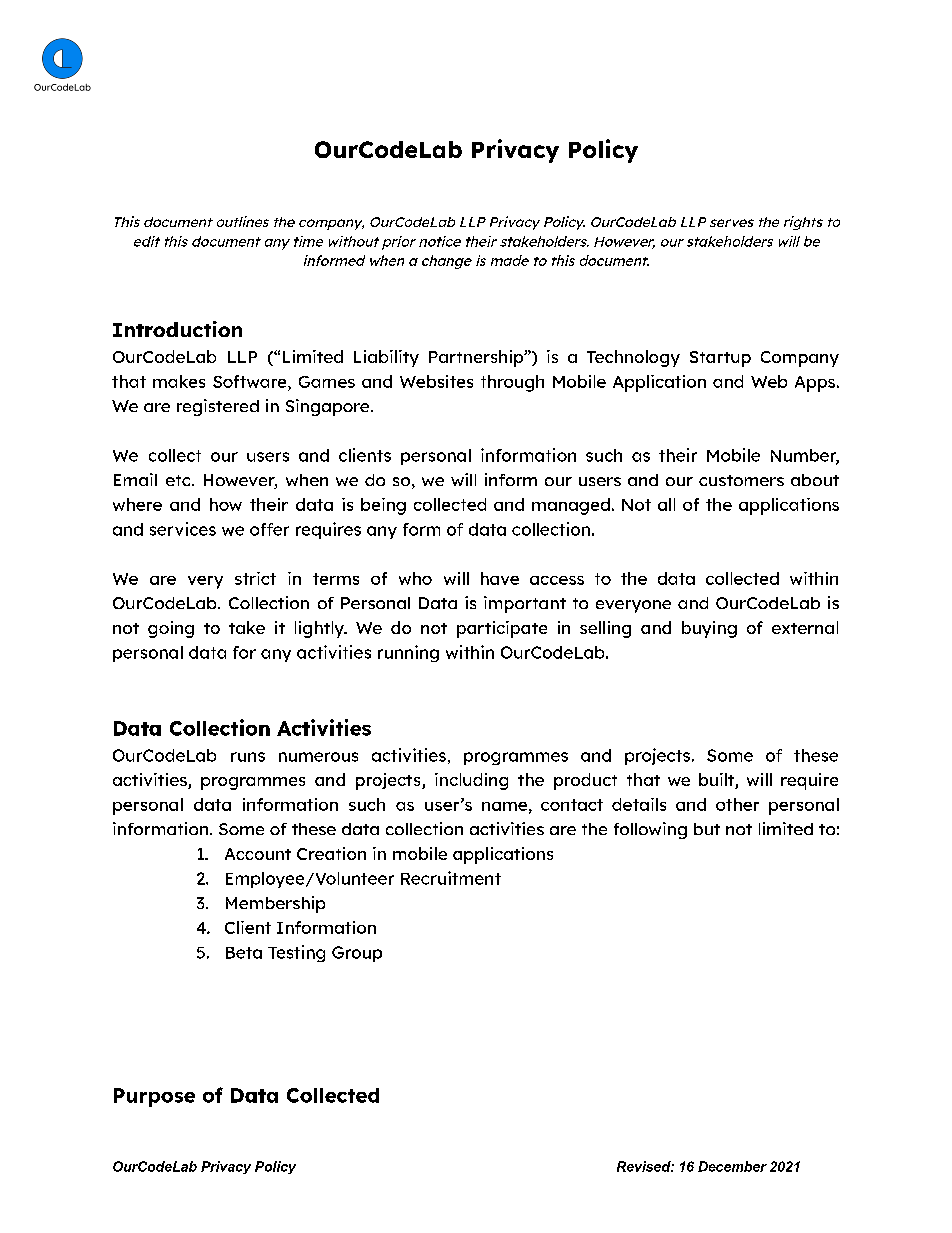  Describe the element at coordinates (357, 954) in the document. I see `Group` at that location.
